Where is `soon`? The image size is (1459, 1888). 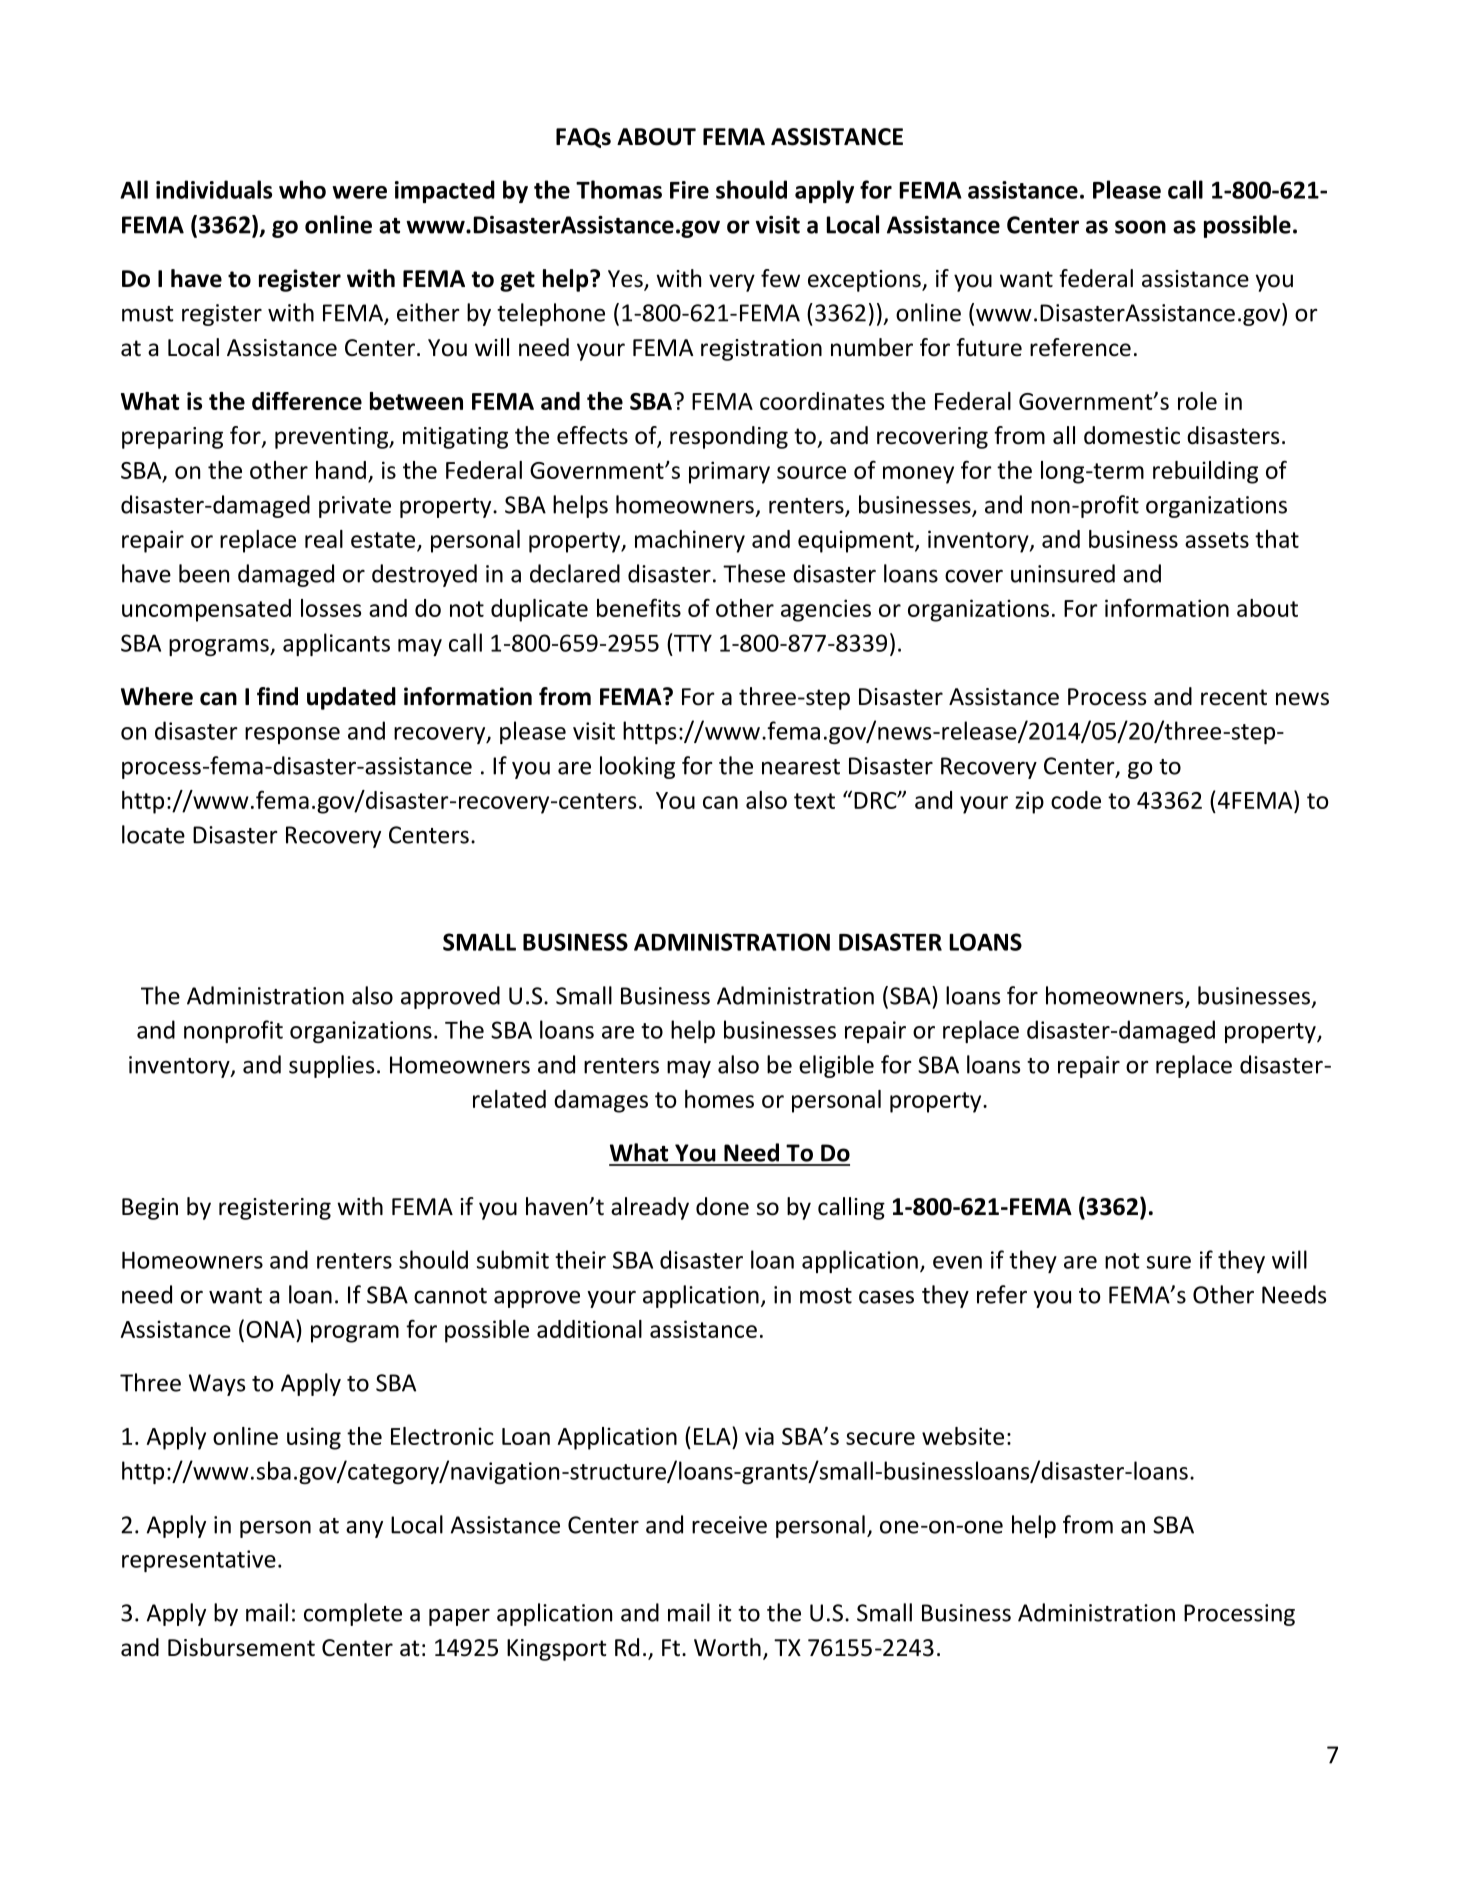 soon is located at coordinates (1140, 227).
